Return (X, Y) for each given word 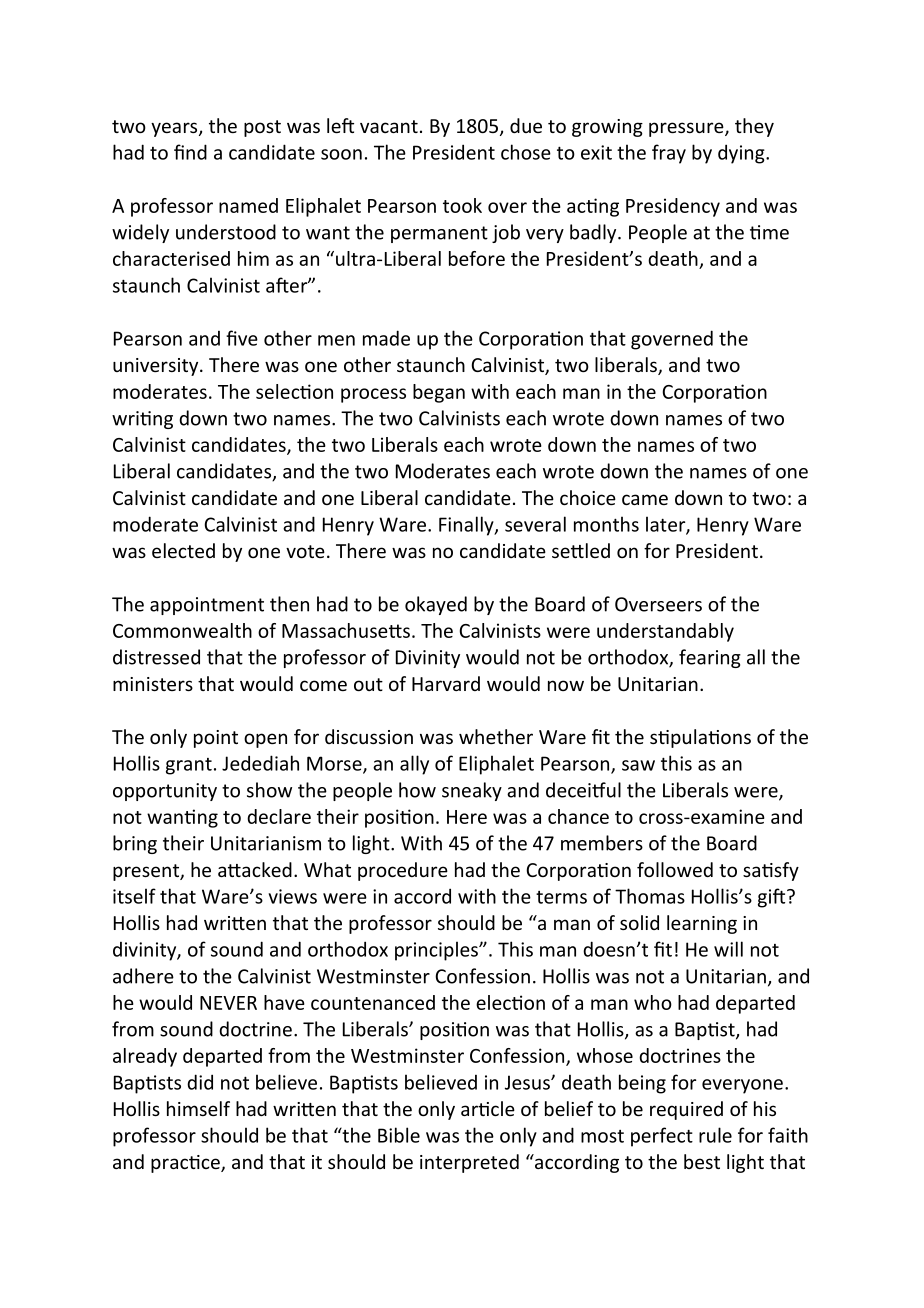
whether (496, 736)
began (439, 393)
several (535, 524)
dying (742, 154)
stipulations (700, 738)
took (462, 205)
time (769, 232)
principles (437, 951)
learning (702, 924)
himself (198, 1108)
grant (189, 766)
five (242, 338)
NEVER (228, 1003)
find (190, 152)
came (645, 499)
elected (183, 550)
